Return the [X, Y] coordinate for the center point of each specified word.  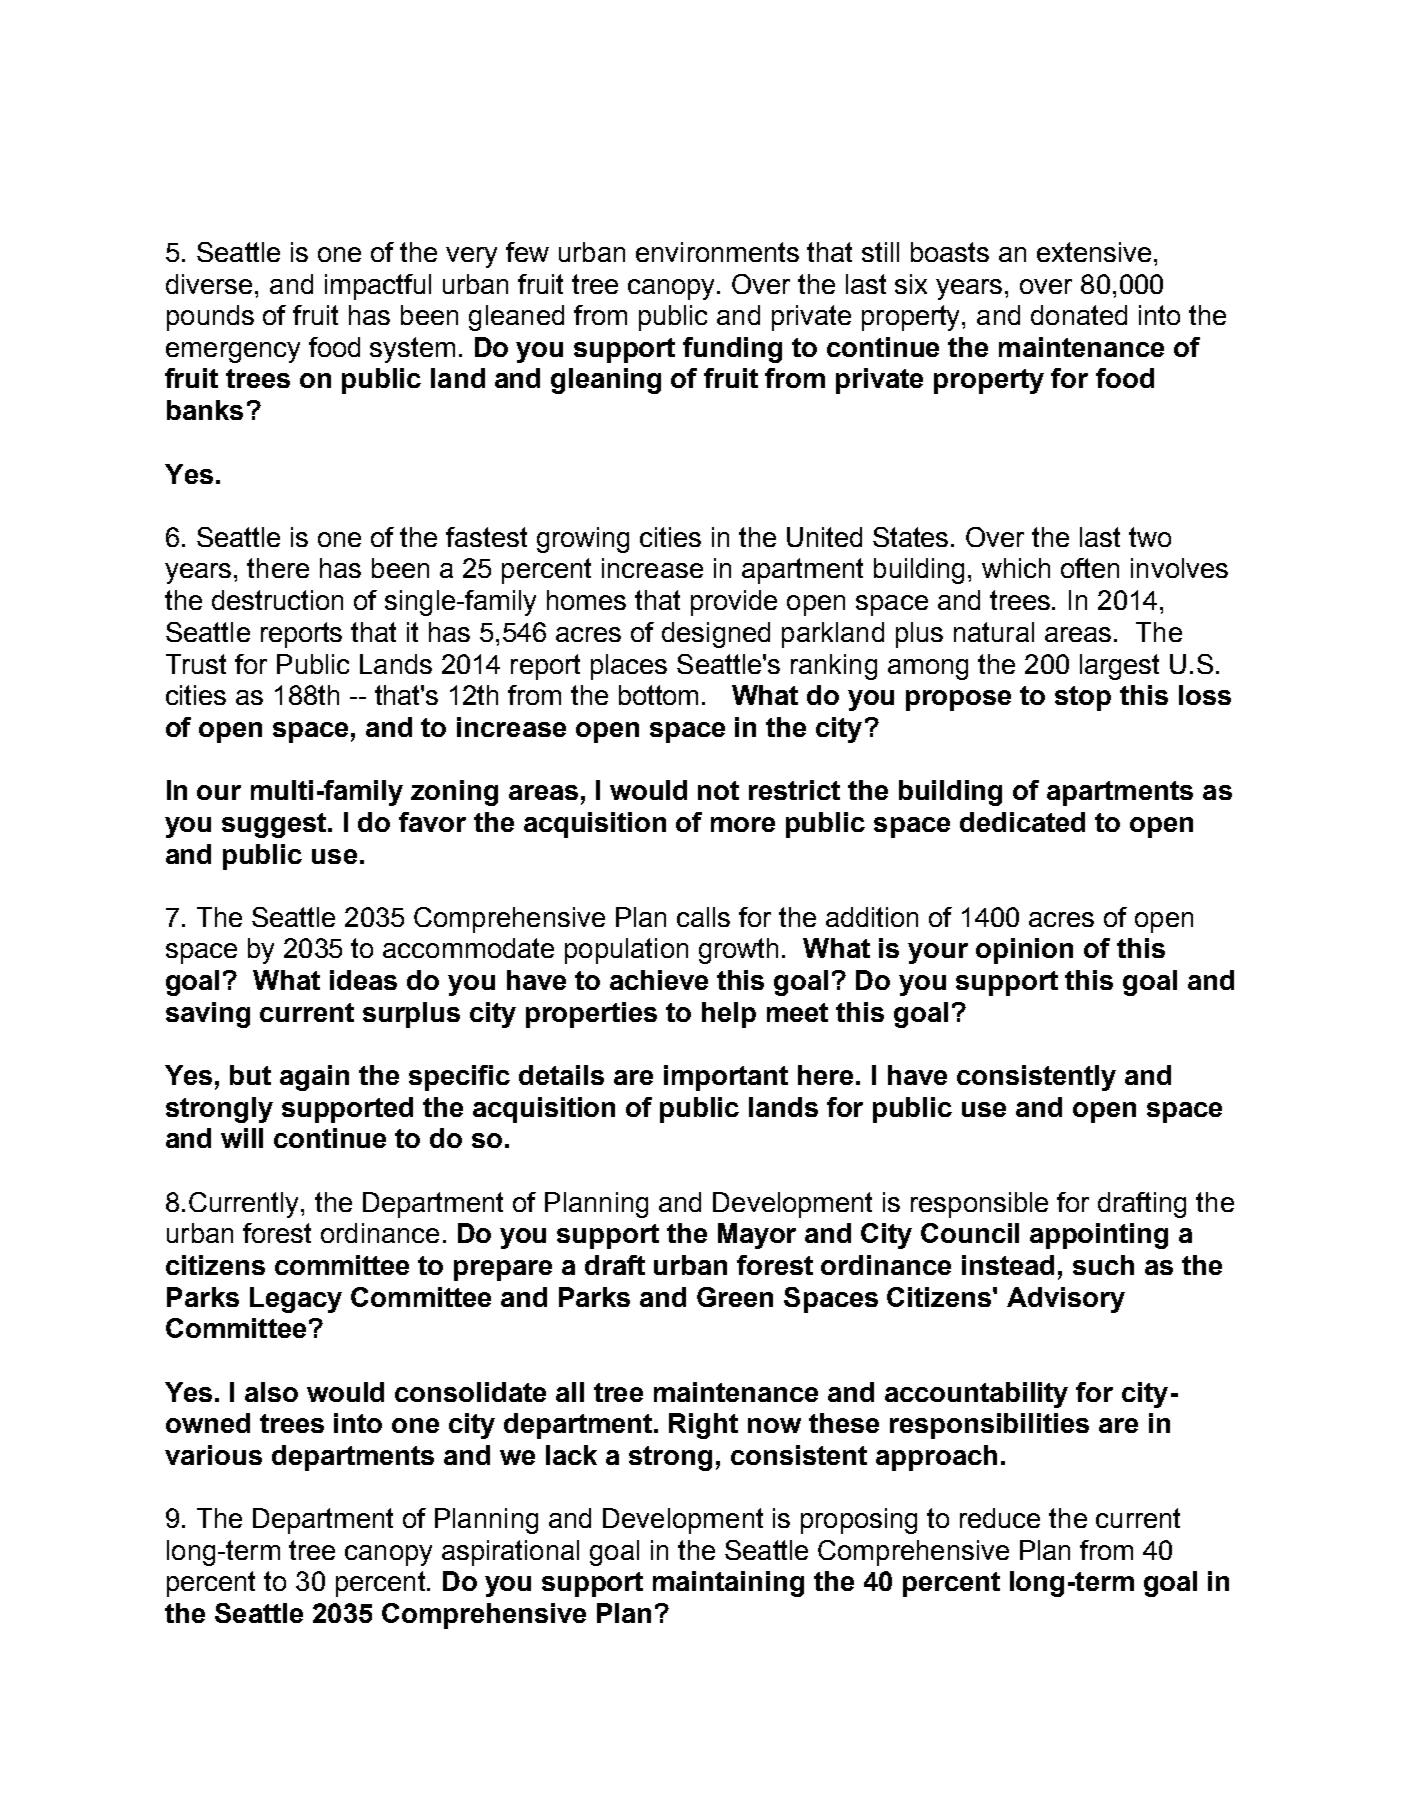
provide [734, 603]
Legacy [296, 1300]
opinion [1024, 951]
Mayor [757, 1236]
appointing [1099, 1236]
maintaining [728, 1584]
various [213, 1455]
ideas [363, 980]
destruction [277, 600]
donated [1079, 315]
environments [717, 252]
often [1090, 568]
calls [703, 917]
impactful [378, 287]
